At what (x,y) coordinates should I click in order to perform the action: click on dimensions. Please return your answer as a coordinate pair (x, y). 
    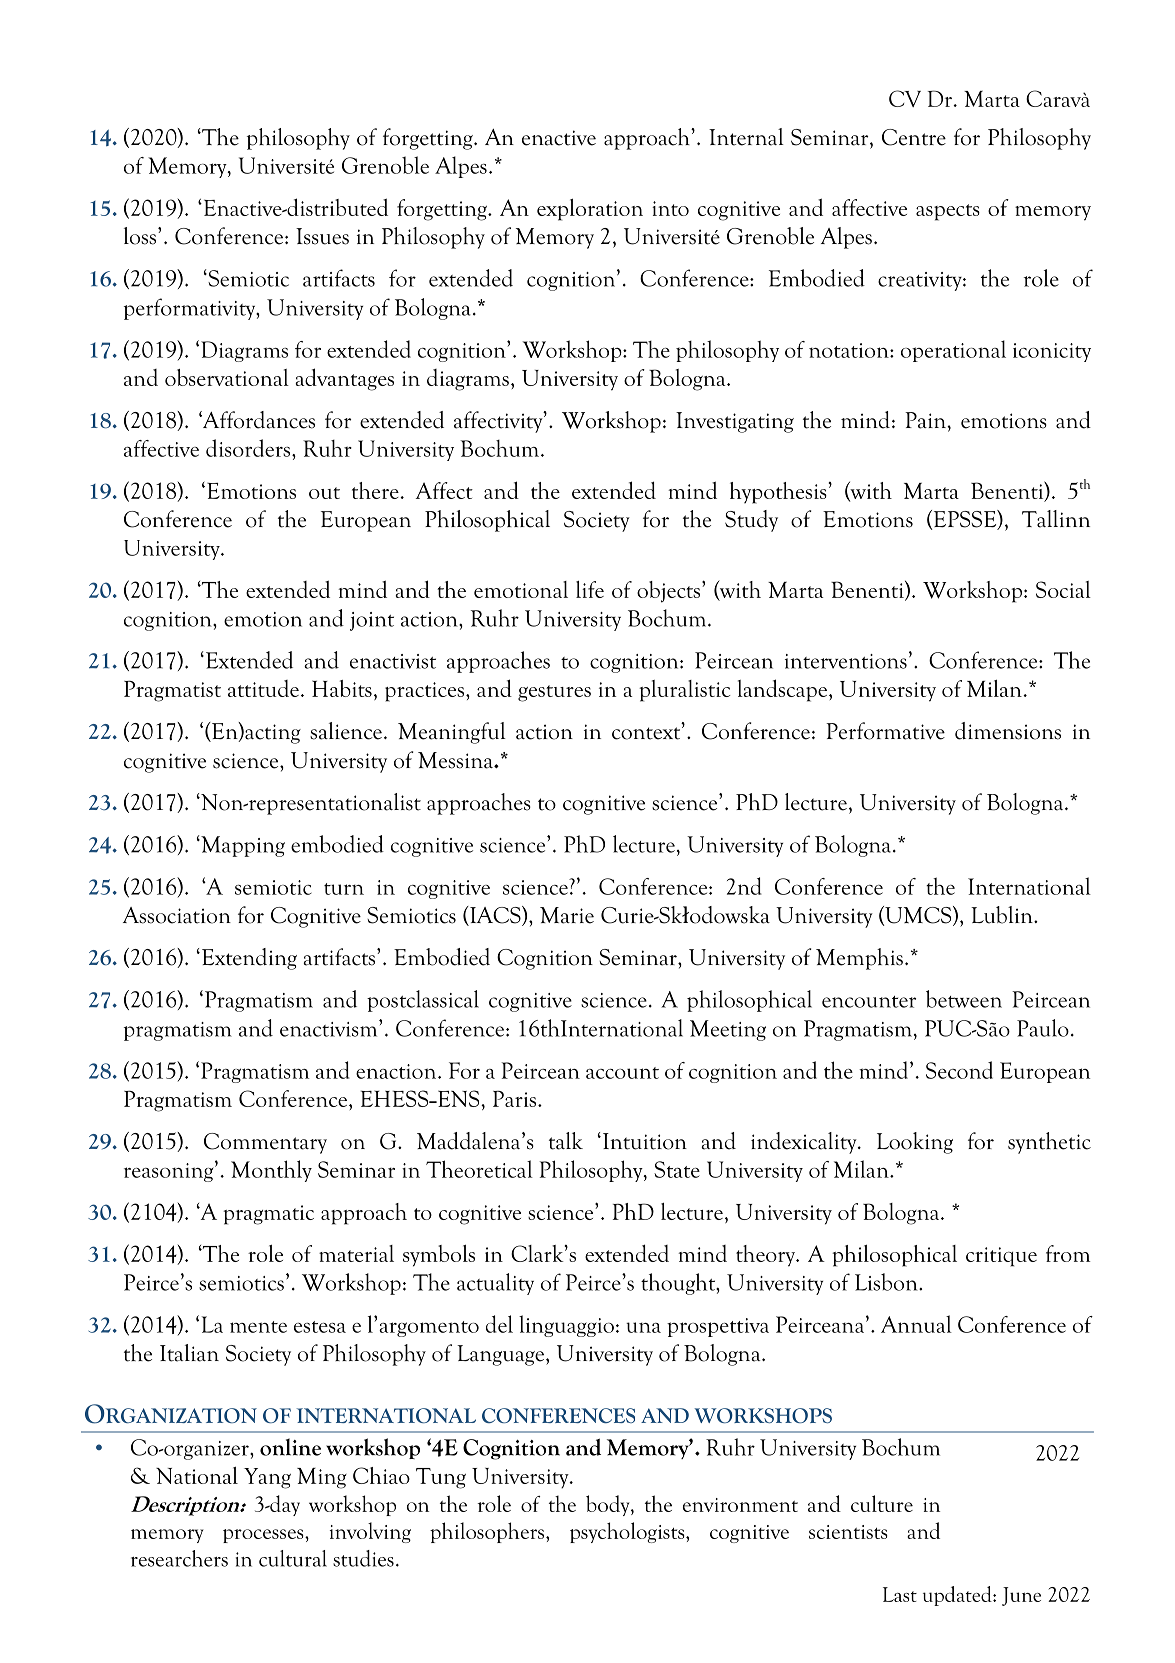
    Looking at the image, I should click on (1008, 731).
